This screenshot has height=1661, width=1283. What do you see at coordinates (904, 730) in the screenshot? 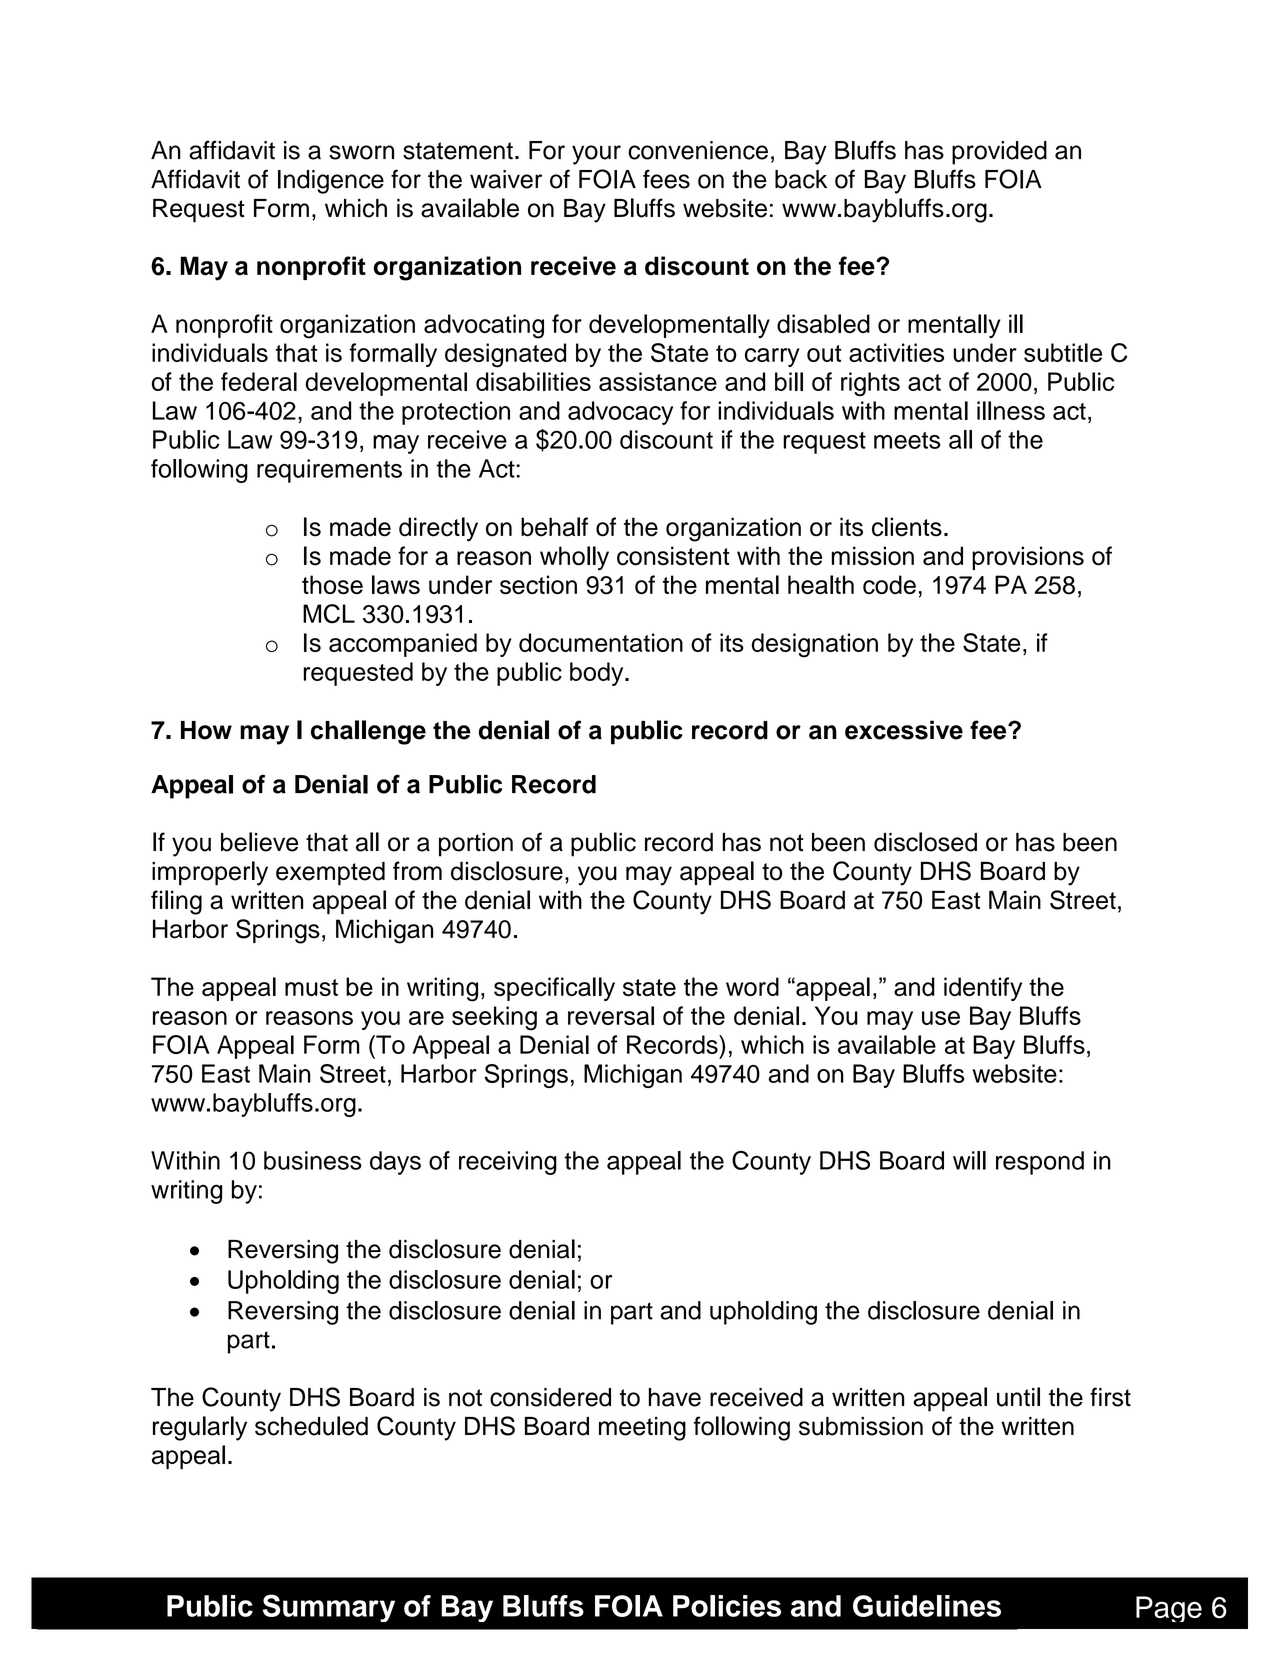
I see `excessive` at bounding box center [904, 730].
